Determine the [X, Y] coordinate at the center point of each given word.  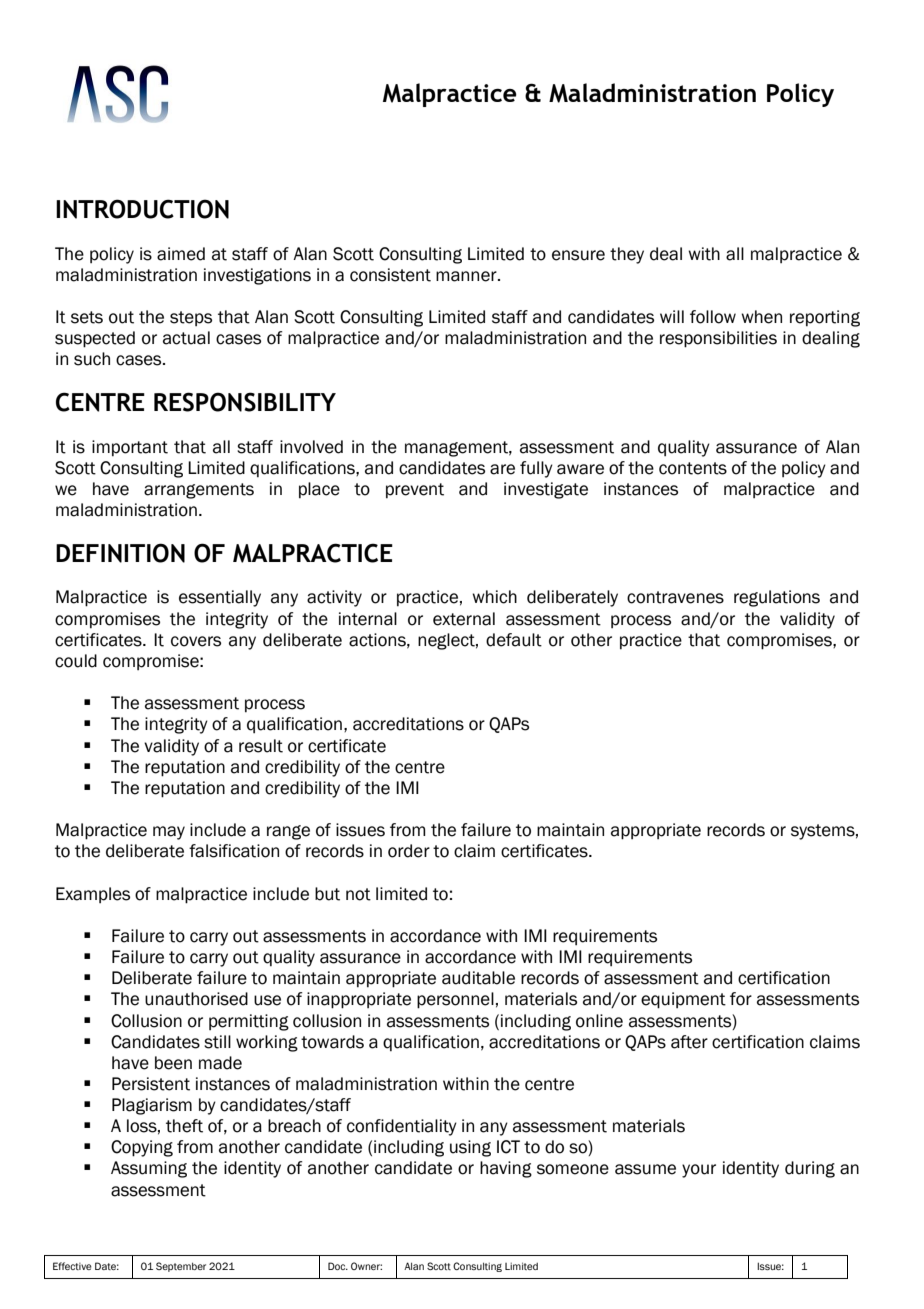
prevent [415, 491]
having [506, 1169]
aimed [181, 254]
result [261, 746]
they [627, 255]
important [130, 448]
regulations [777, 598]
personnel [455, 1000]
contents [693, 468]
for [741, 999]
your [699, 1171]
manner [467, 276]
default [514, 640]
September [181, 1267]
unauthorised [196, 999]
